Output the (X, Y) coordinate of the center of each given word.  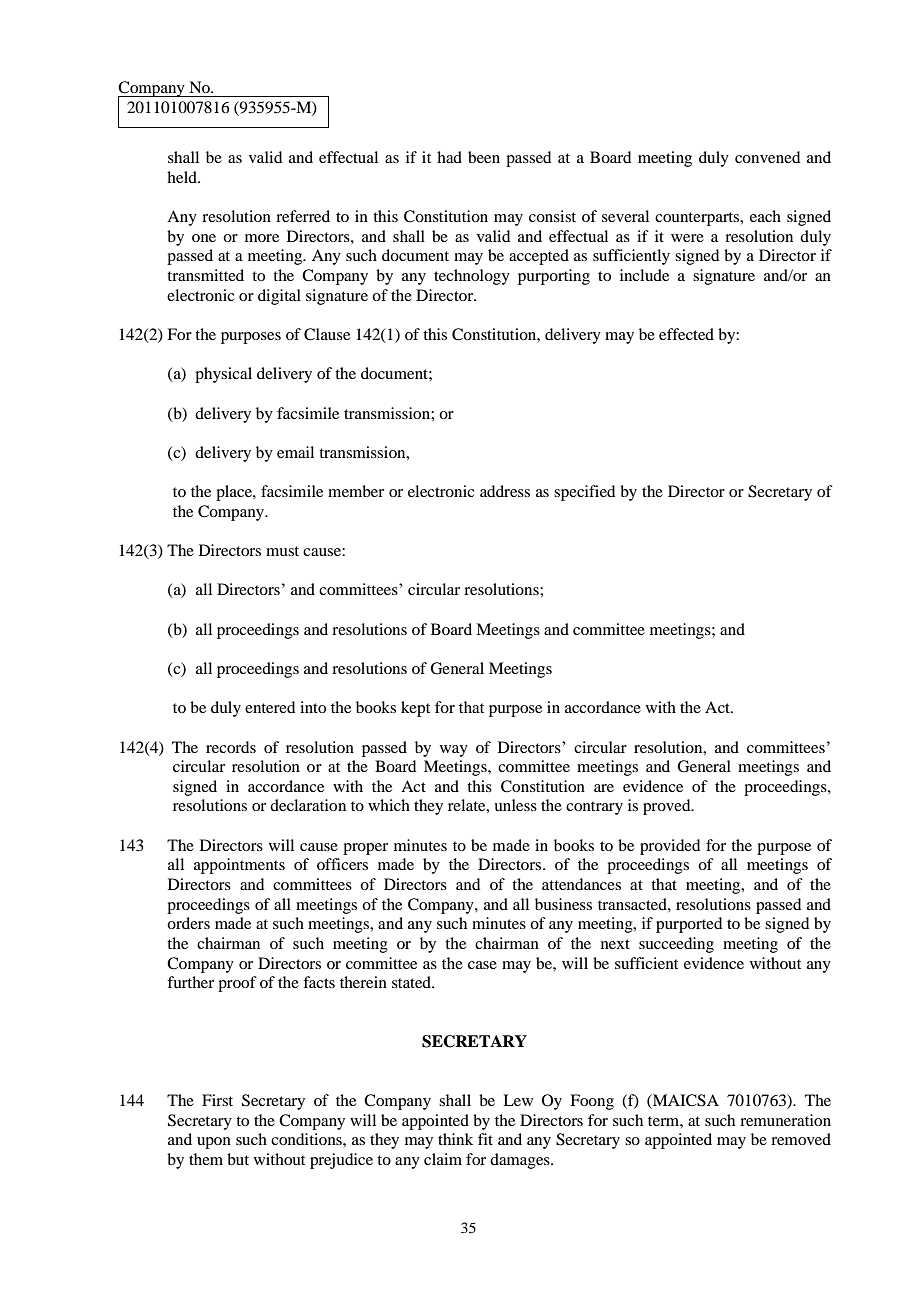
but (238, 1159)
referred (303, 216)
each (765, 216)
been (484, 157)
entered (270, 707)
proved (668, 807)
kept (415, 709)
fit (485, 1139)
